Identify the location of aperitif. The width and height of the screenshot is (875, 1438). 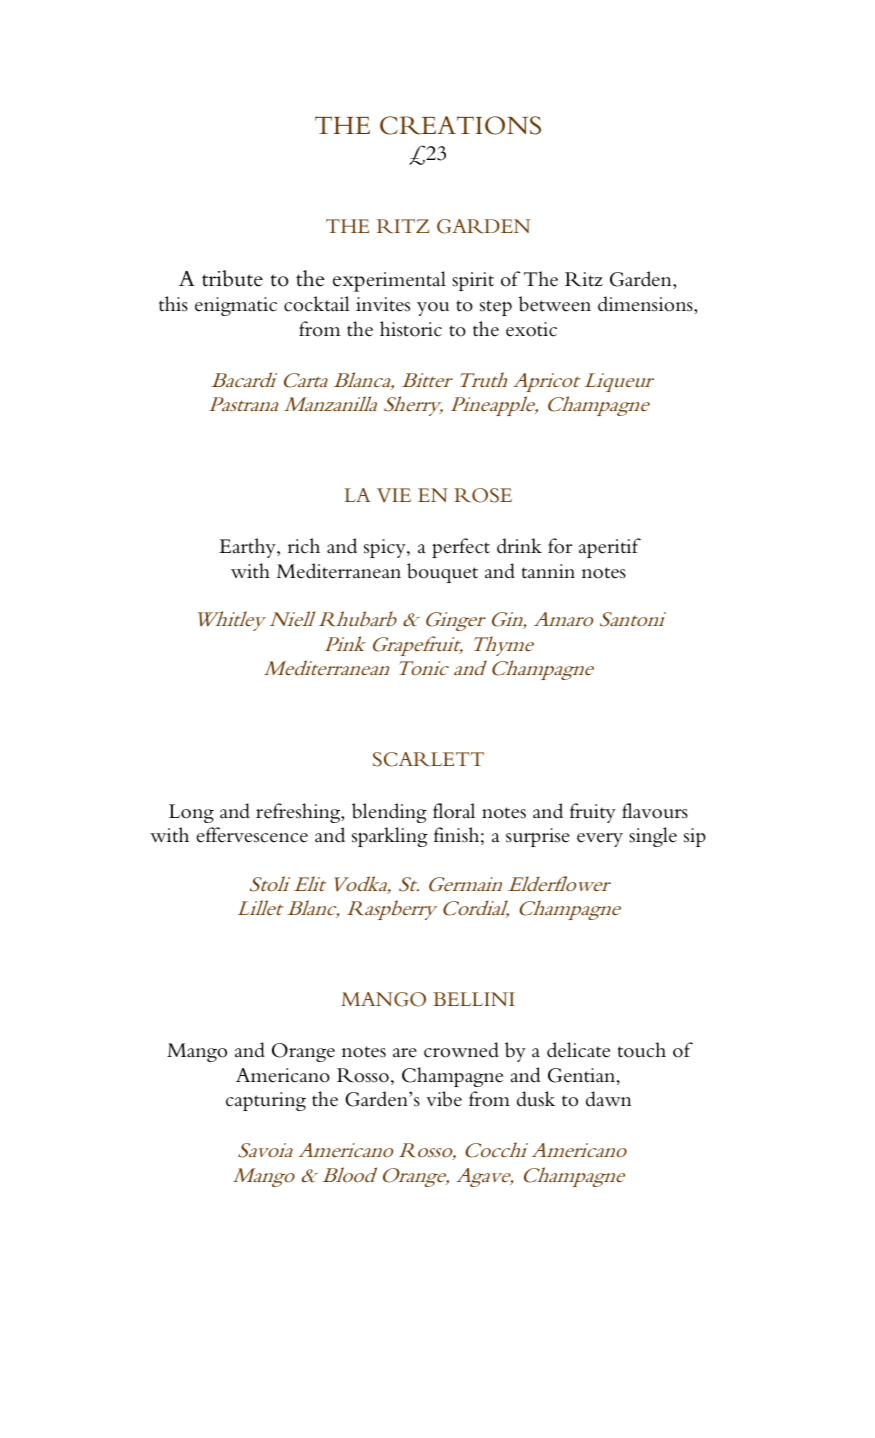
(610, 548).
